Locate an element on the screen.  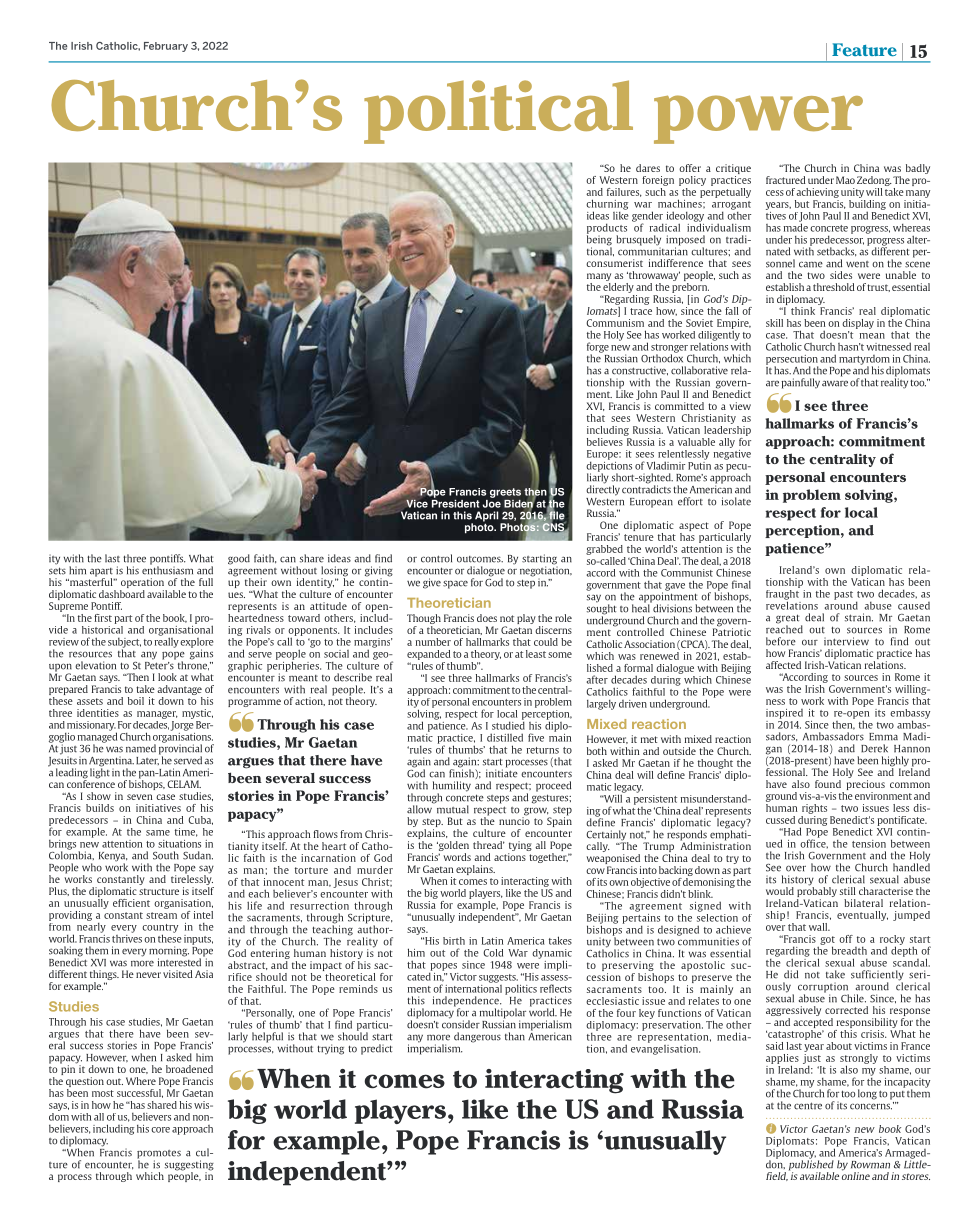
great is located at coordinates (789, 620).
